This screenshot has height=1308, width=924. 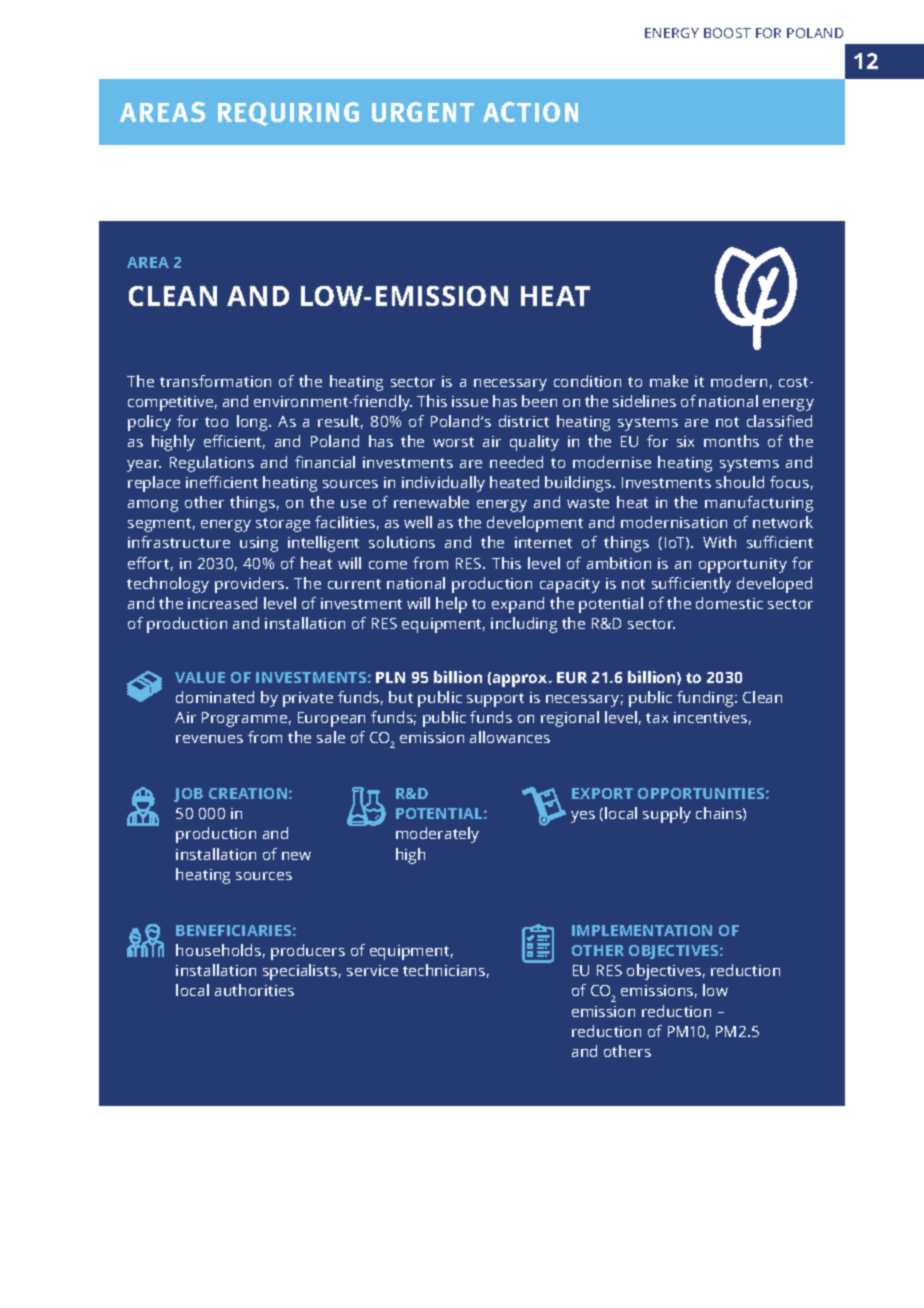 What do you see at coordinates (719, 542) in the screenshot?
I see `With` at bounding box center [719, 542].
